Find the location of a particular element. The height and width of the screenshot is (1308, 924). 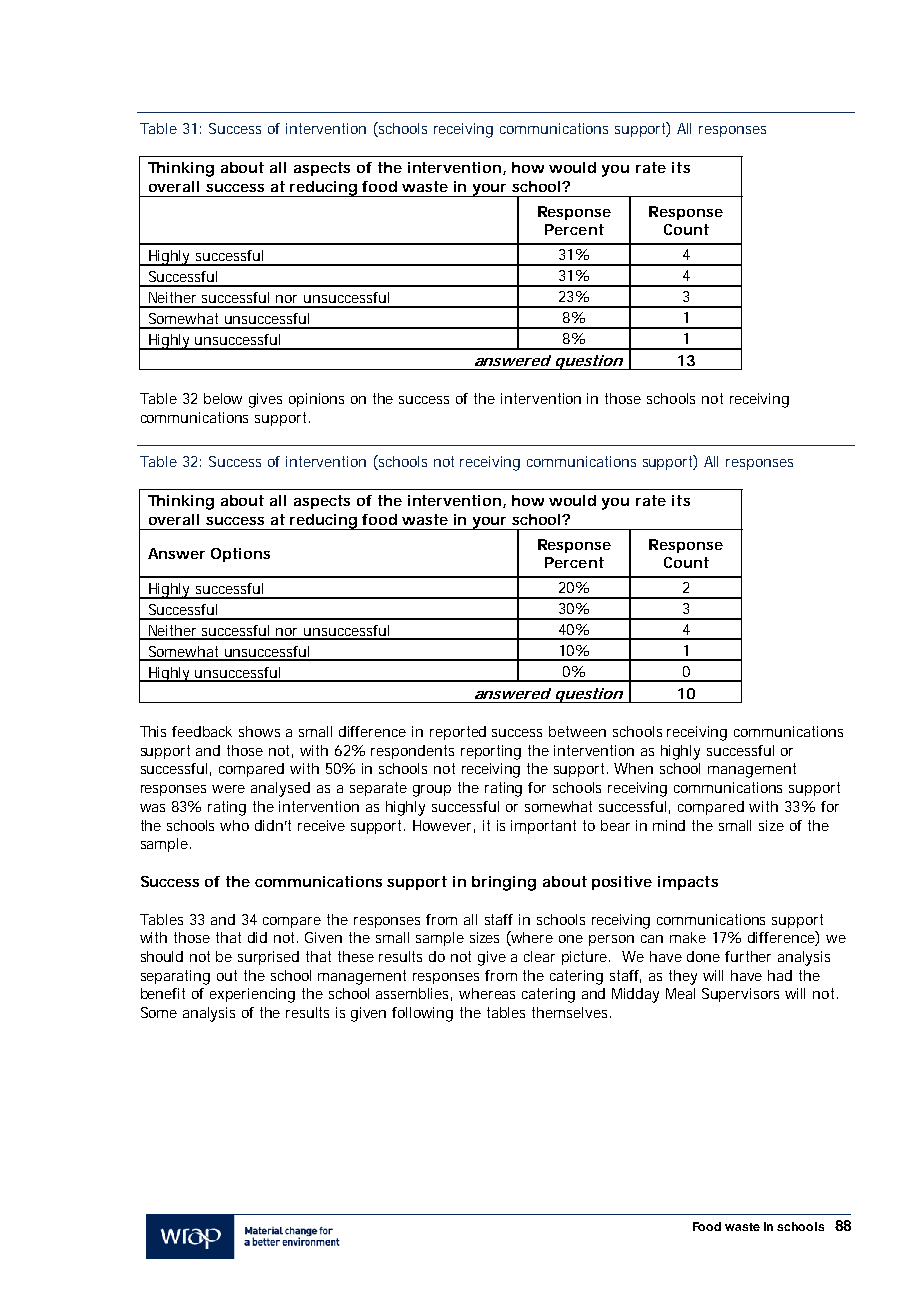

Options is located at coordinates (240, 555).
